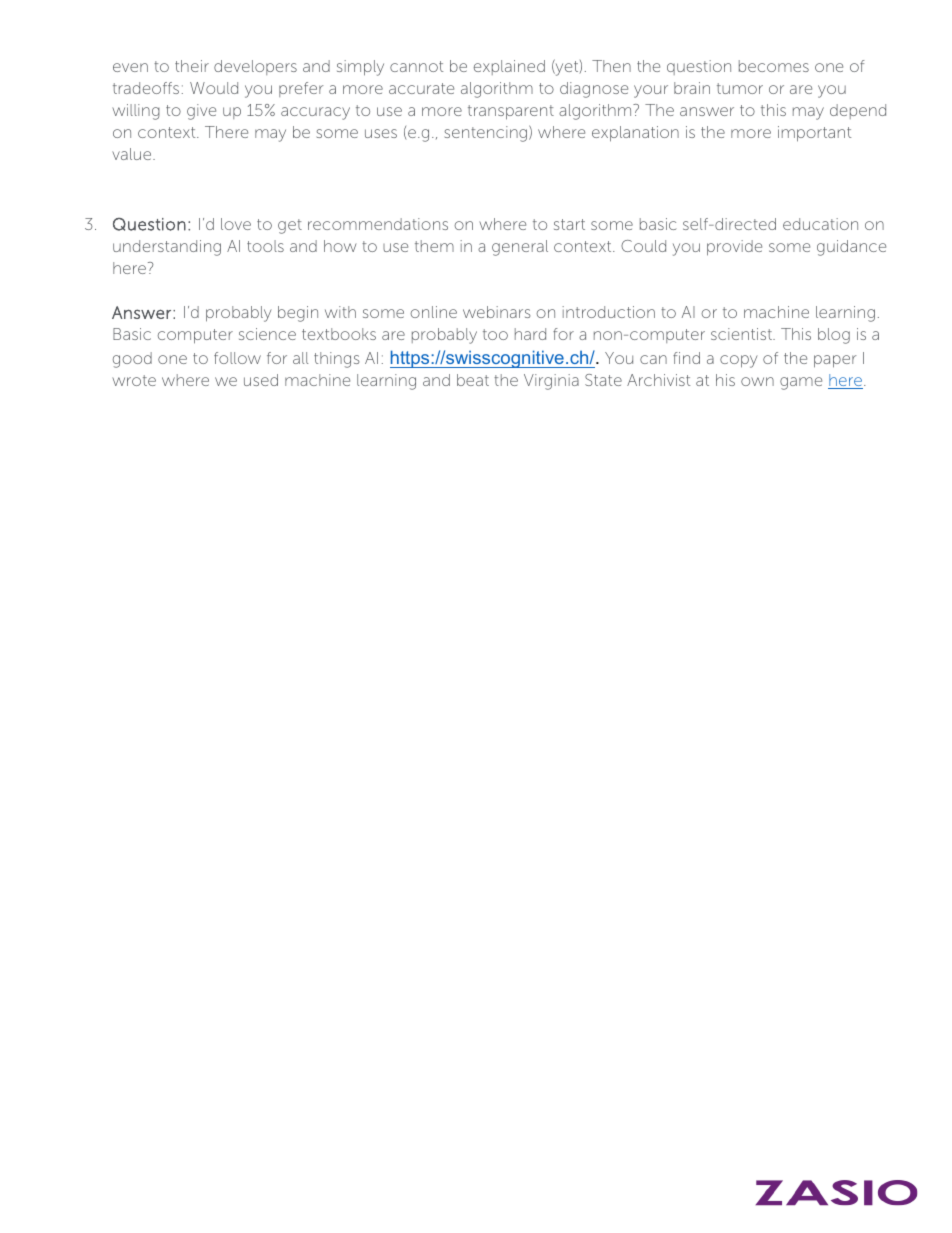 The height and width of the screenshot is (1233, 952). Describe the element at coordinates (192, 66) in the screenshot. I see `their` at that location.
